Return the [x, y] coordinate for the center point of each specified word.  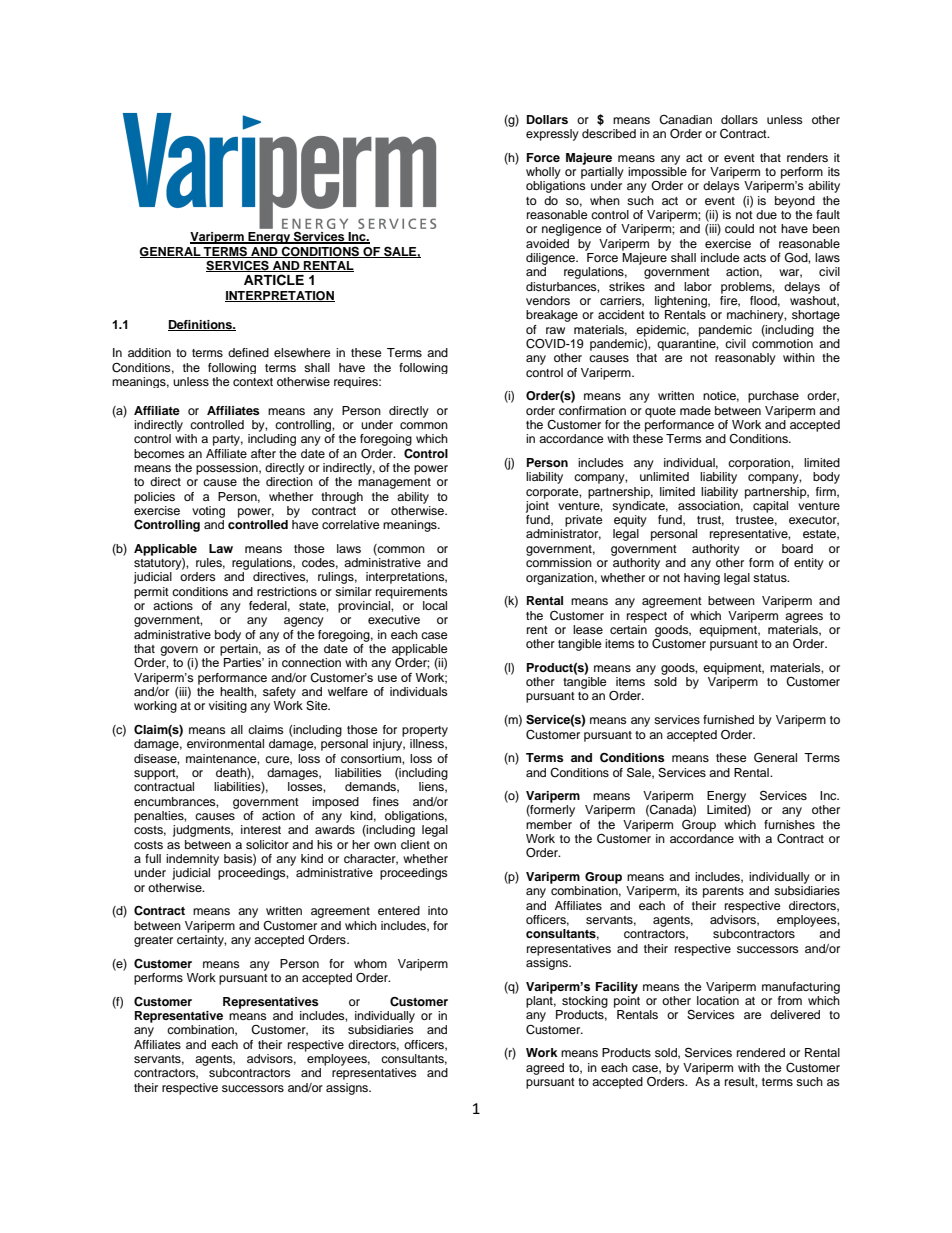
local [435, 605]
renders [807, 157]
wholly [543, 173]
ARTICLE [274, 280]
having [702, 579]
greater [153, 941]
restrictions [287, 591]
